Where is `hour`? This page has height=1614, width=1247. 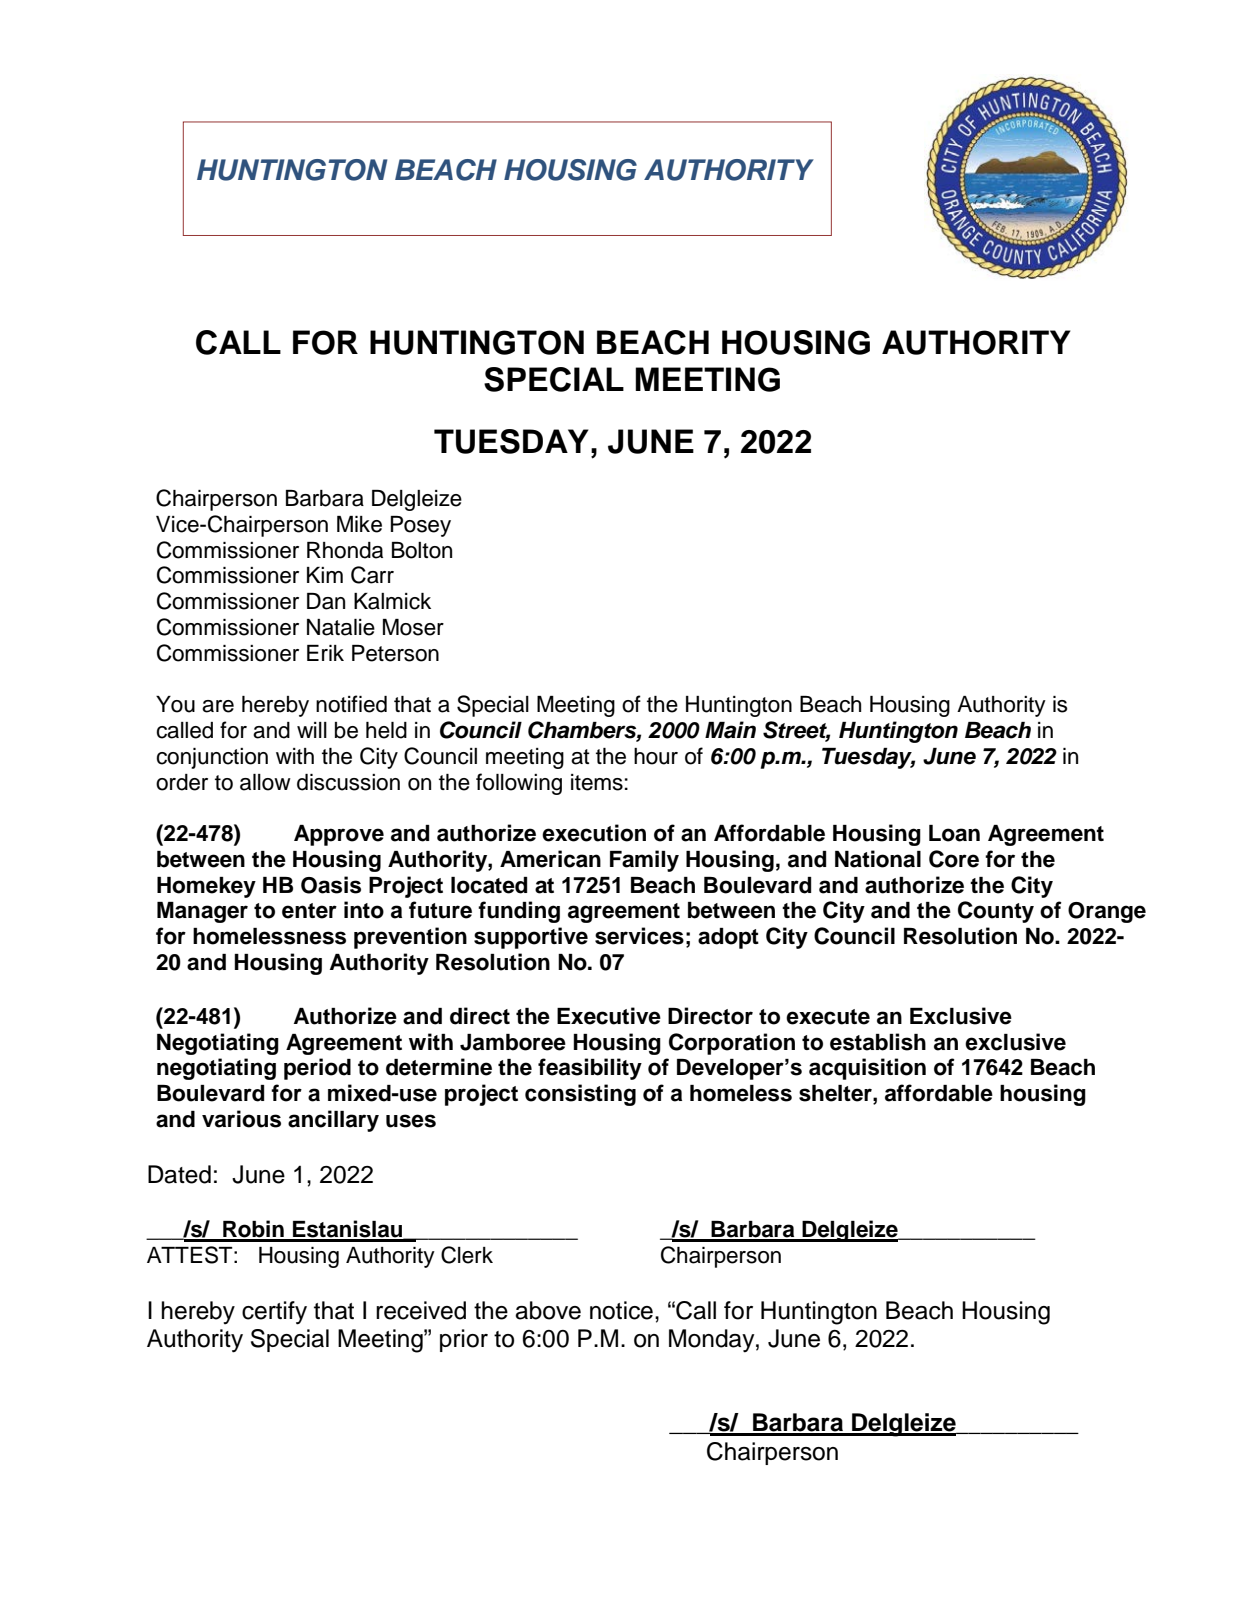
hour is located at coordinates (656, 756).
